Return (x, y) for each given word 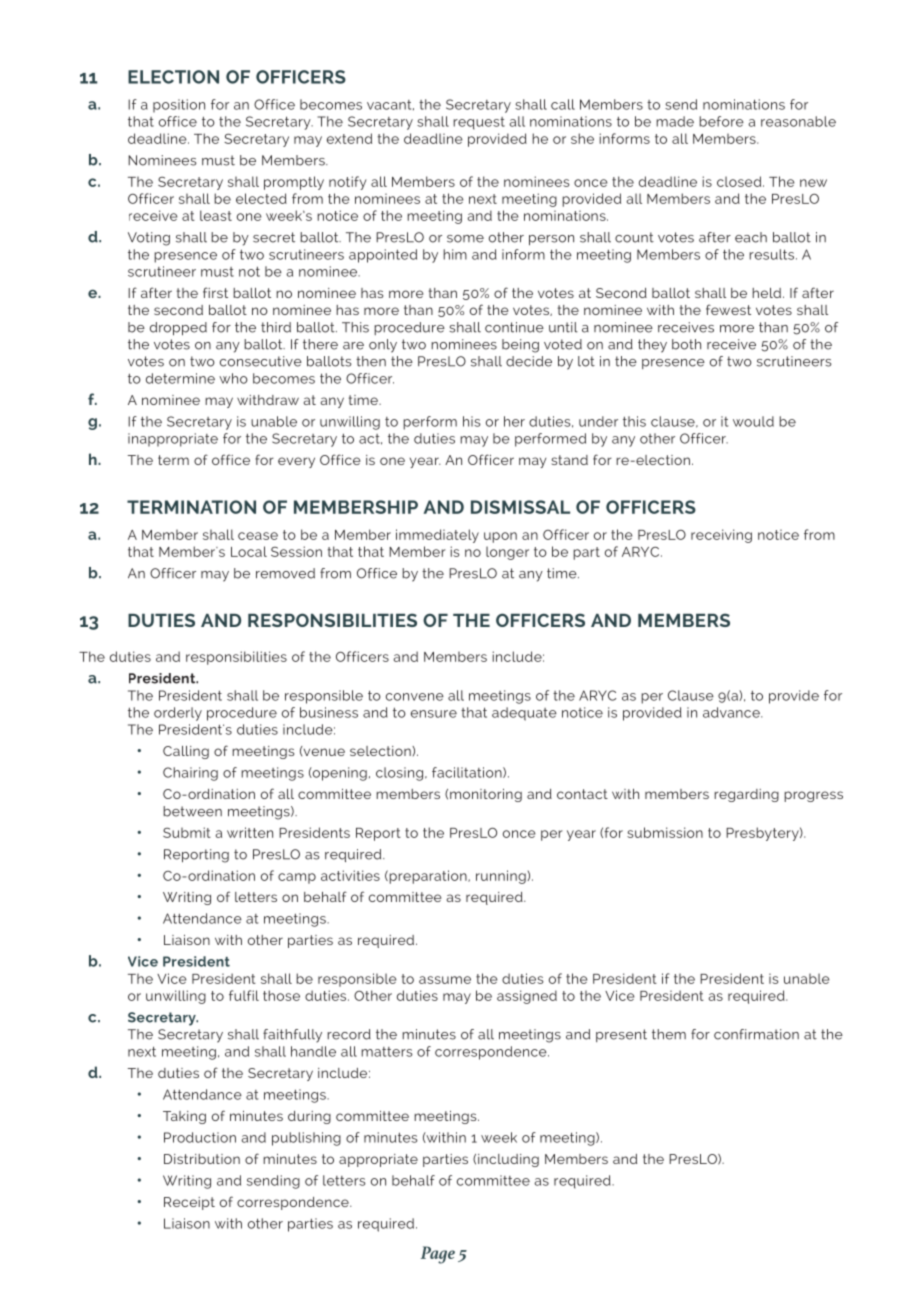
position (179, 106)
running (502, 877)
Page (438, 1255)
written (250, 832)
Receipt (189, 1203)
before (721, 121)
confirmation (756, 1034)
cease (258, 536)
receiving (721, 536)
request (479, 123)
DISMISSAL (520, 507)
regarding (746, 795)
